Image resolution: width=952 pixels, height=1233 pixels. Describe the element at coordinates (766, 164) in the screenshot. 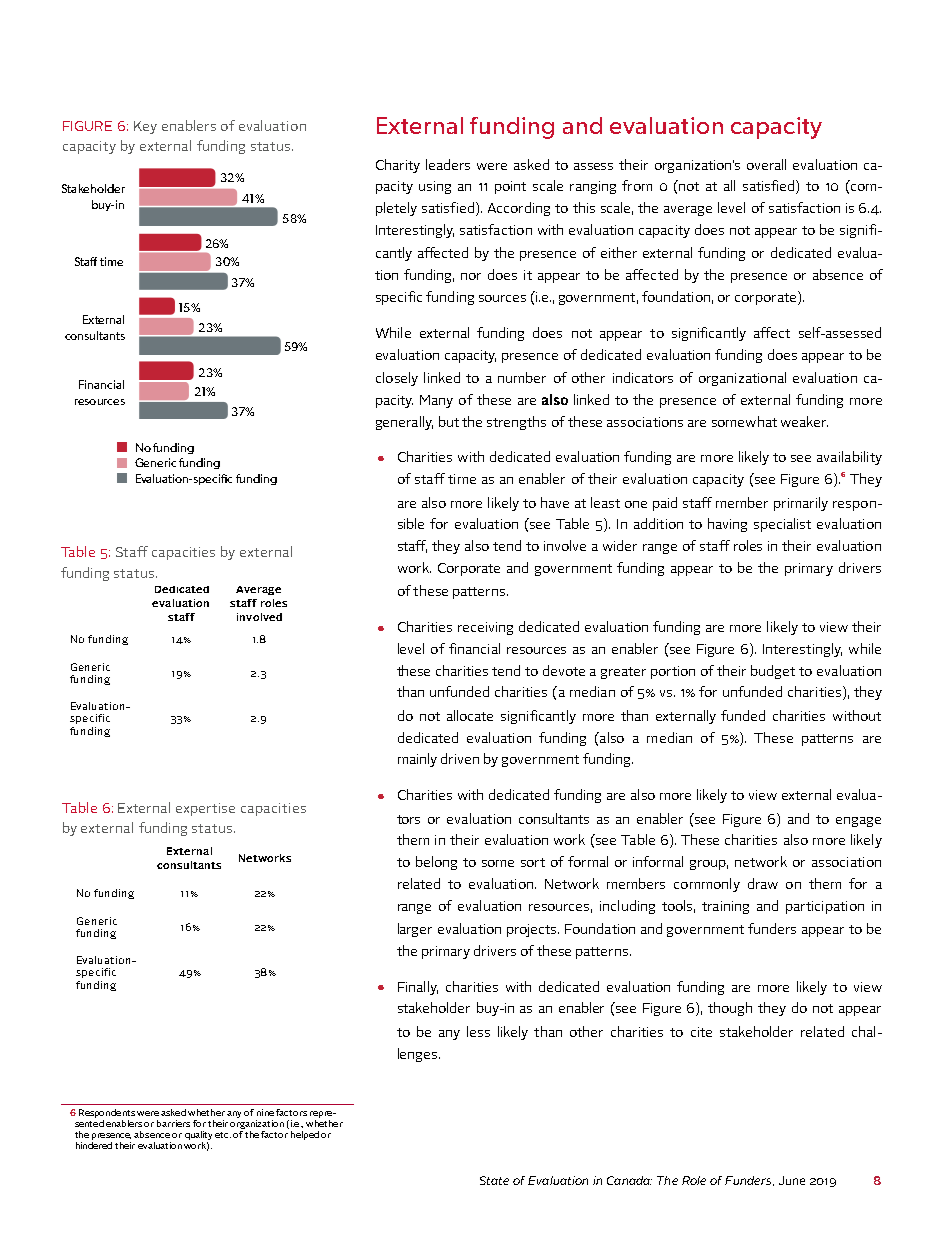

I see `overall` at that location.
